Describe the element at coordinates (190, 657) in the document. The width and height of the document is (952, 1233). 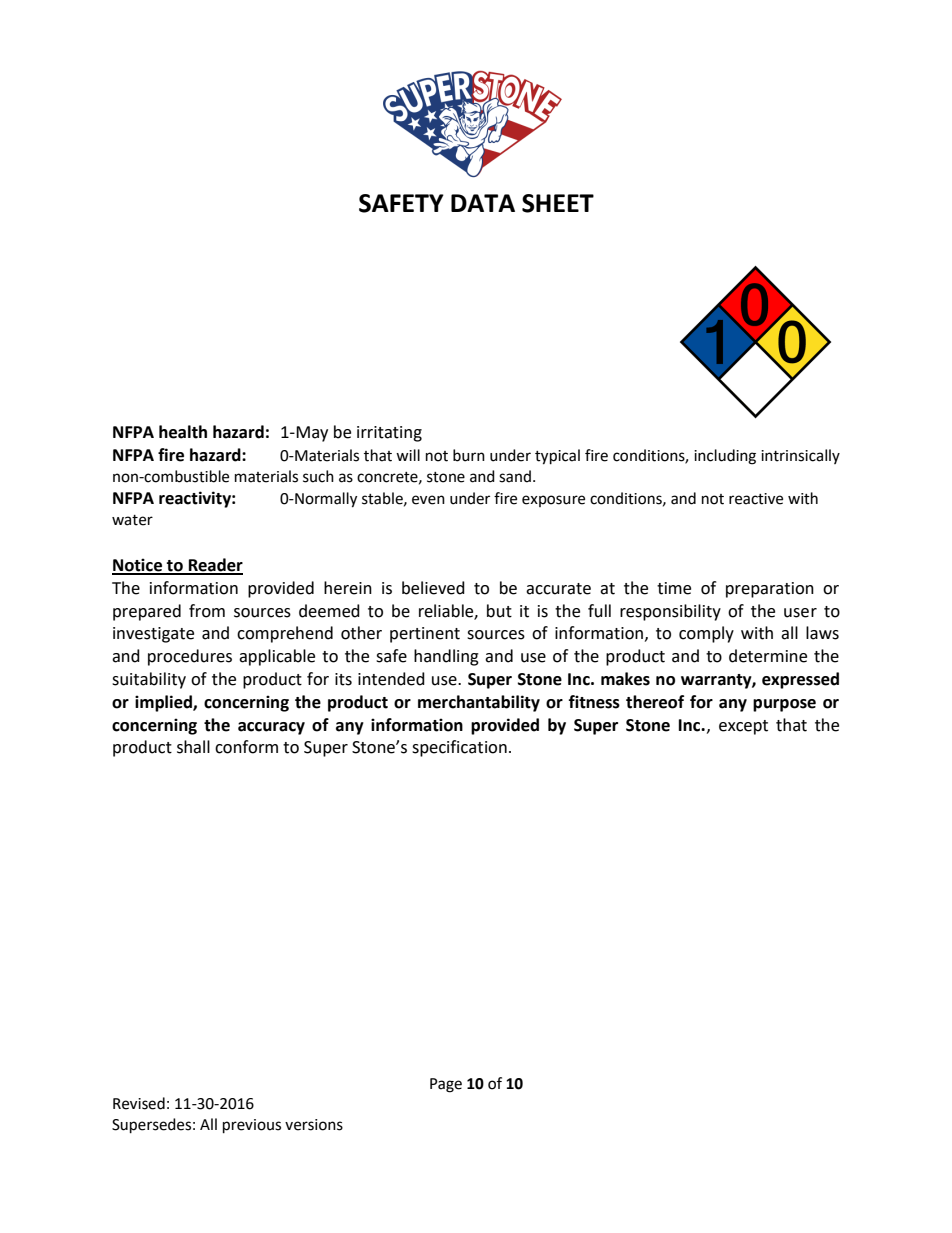
I see `procedures` at that location.
